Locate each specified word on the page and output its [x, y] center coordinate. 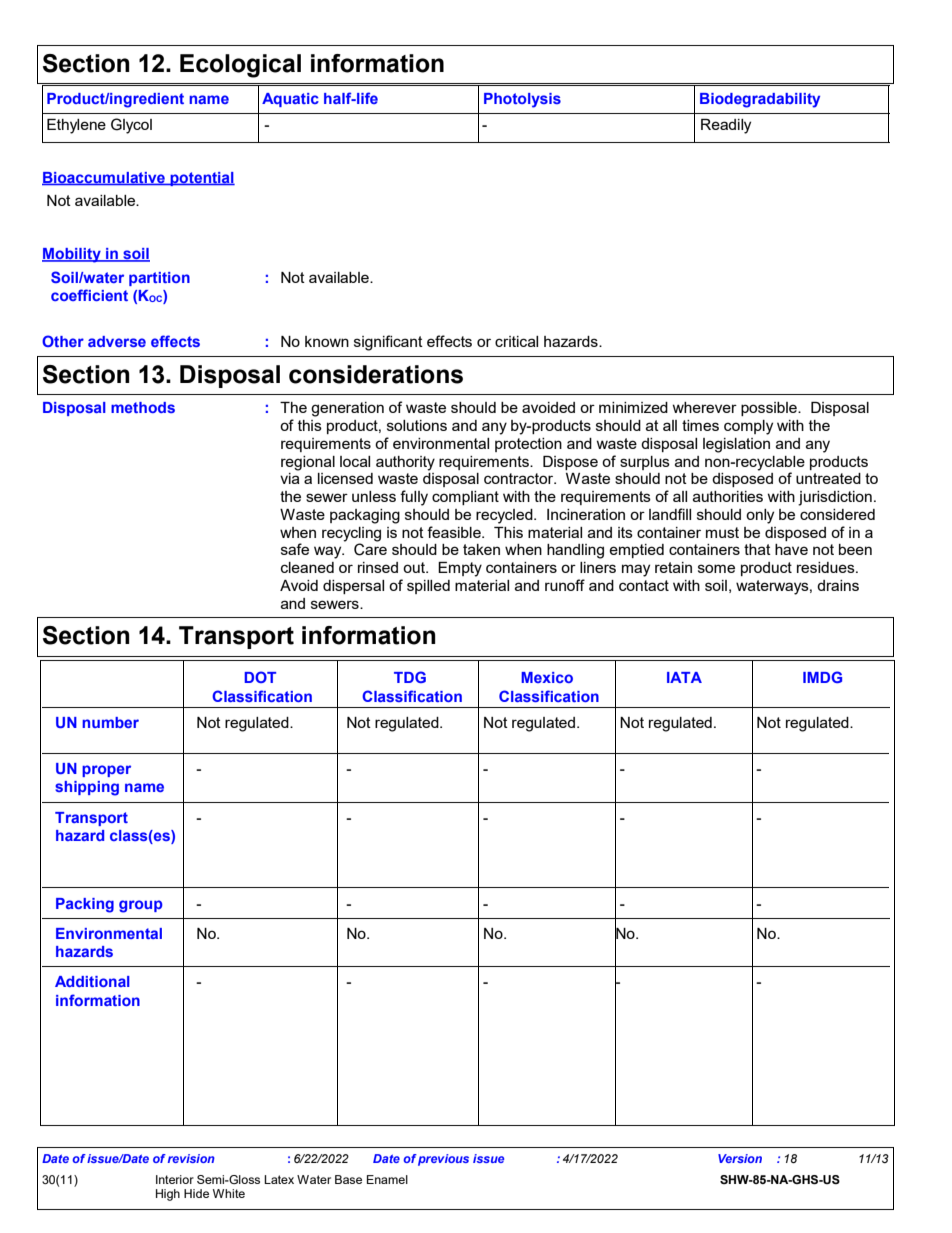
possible [770, 409]
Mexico [547, 677]
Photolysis [522, 100]
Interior [175, 1179]
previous [443, 1160]
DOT [260, 677]
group [141, 906]
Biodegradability [760, 100]
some [716, 568]
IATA [684, 677]
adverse [117, 341]
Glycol [131, 126]
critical [516, 341]
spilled [428, 587]
